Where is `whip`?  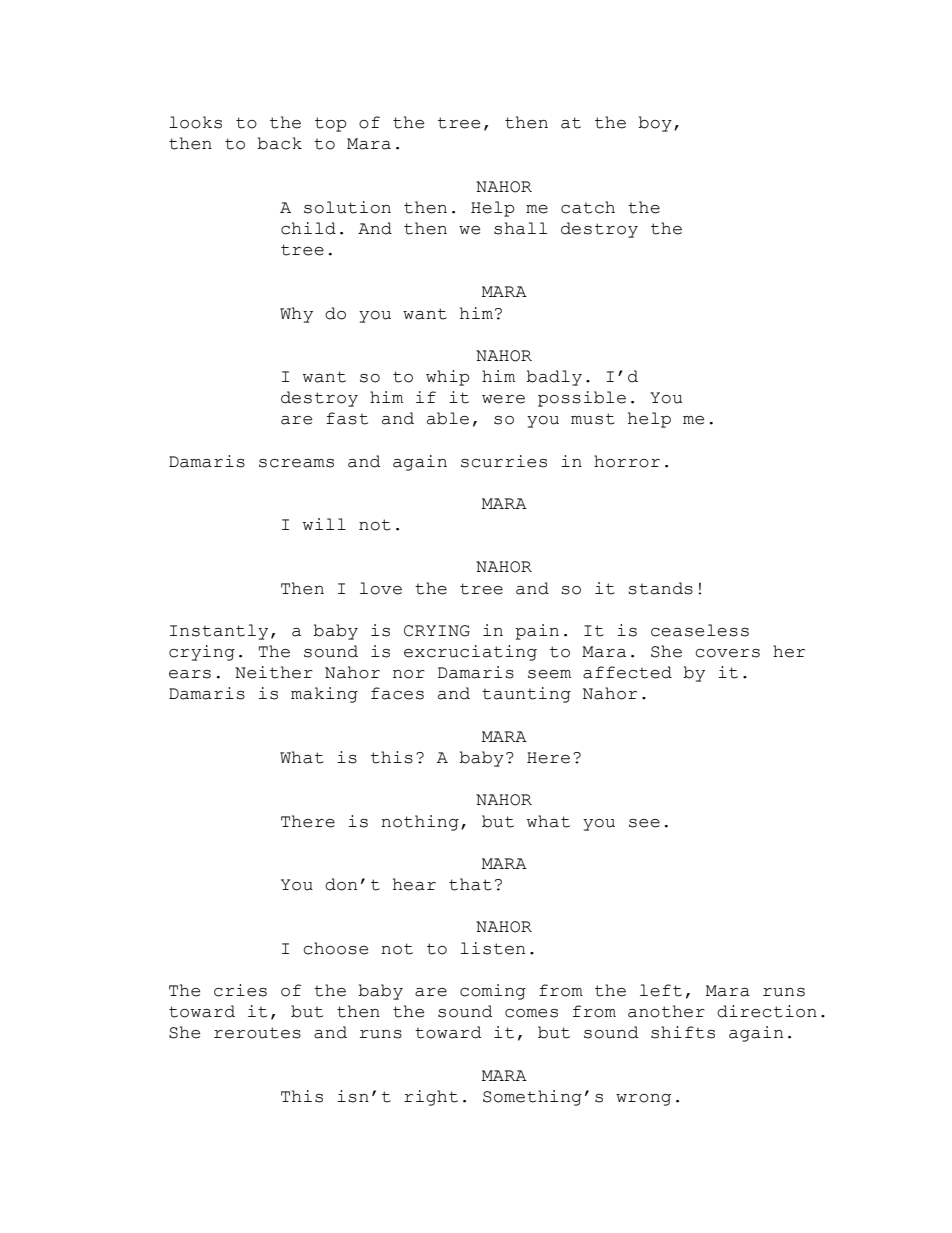 whip is located at coordinates (448, 378).
